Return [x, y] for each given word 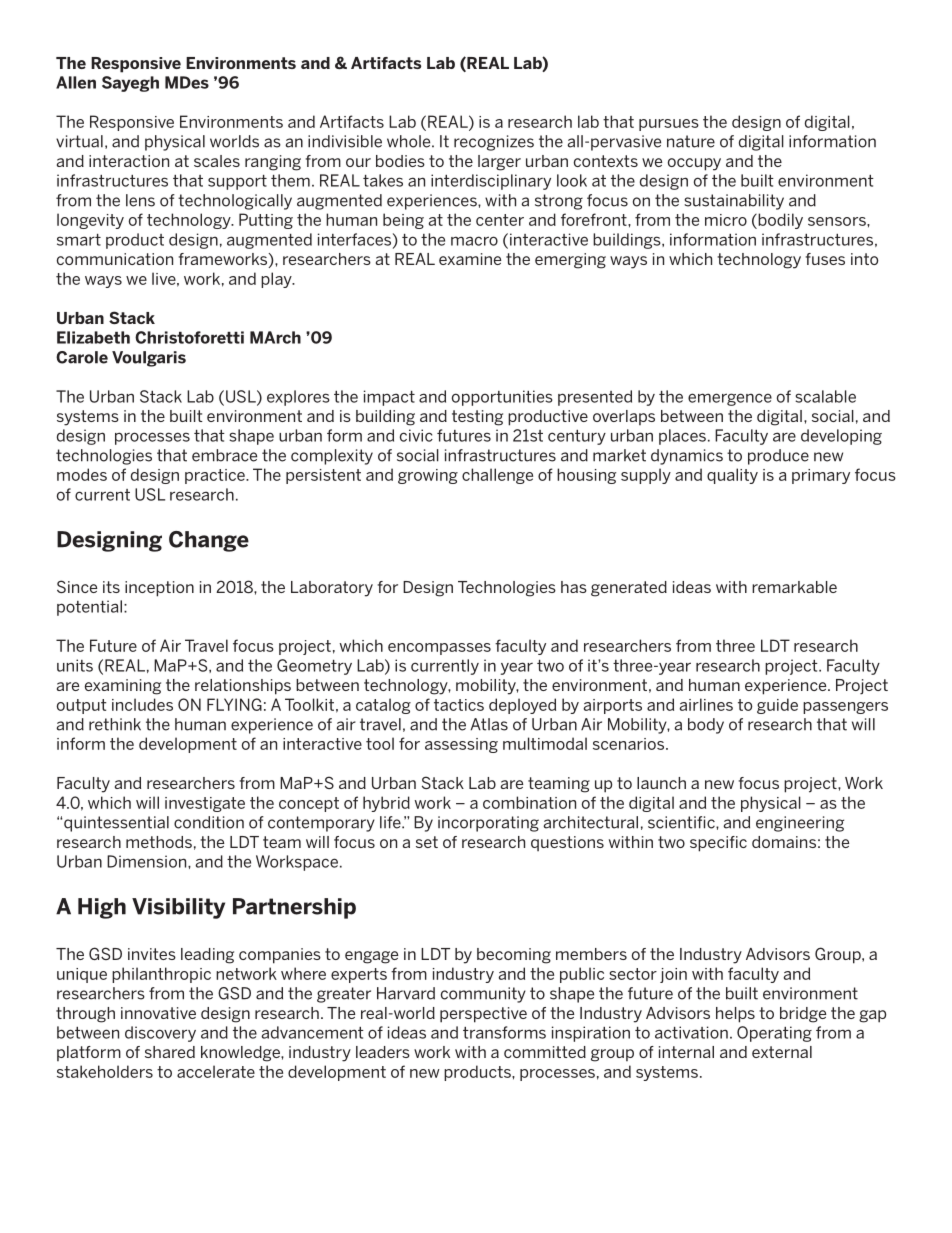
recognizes [494, 143]
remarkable [794, 587]
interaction [129, 161]
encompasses [439, 649]
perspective [483, 1015]
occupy [694, 164]
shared [170, 1052]
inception [159, 589]
